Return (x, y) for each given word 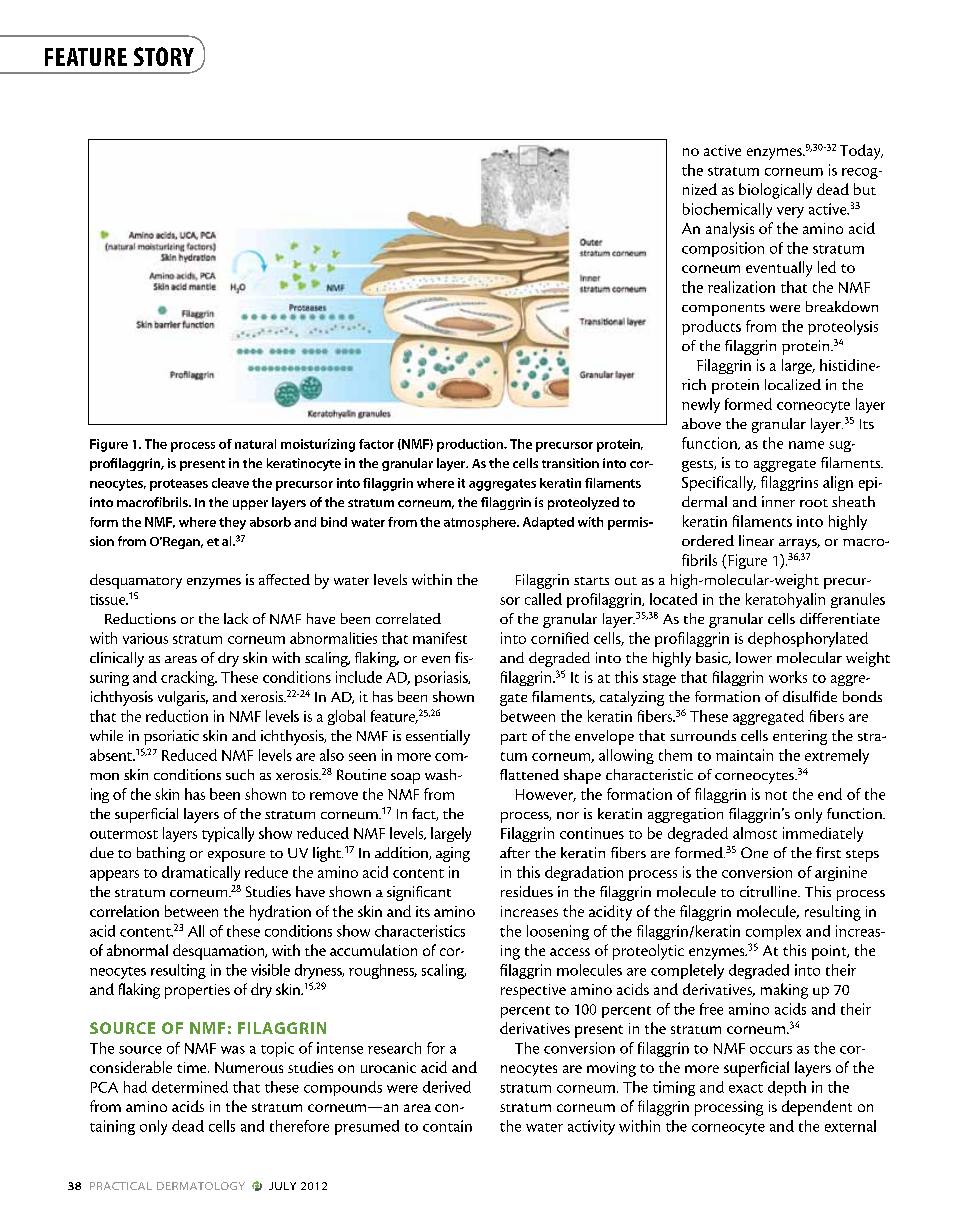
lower (754, 657)
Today (861, 152)
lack (236, 618)
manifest (440, 638)
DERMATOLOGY (201, 1186)
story (164, 56)
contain (447, 1126)
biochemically (727, 210)
